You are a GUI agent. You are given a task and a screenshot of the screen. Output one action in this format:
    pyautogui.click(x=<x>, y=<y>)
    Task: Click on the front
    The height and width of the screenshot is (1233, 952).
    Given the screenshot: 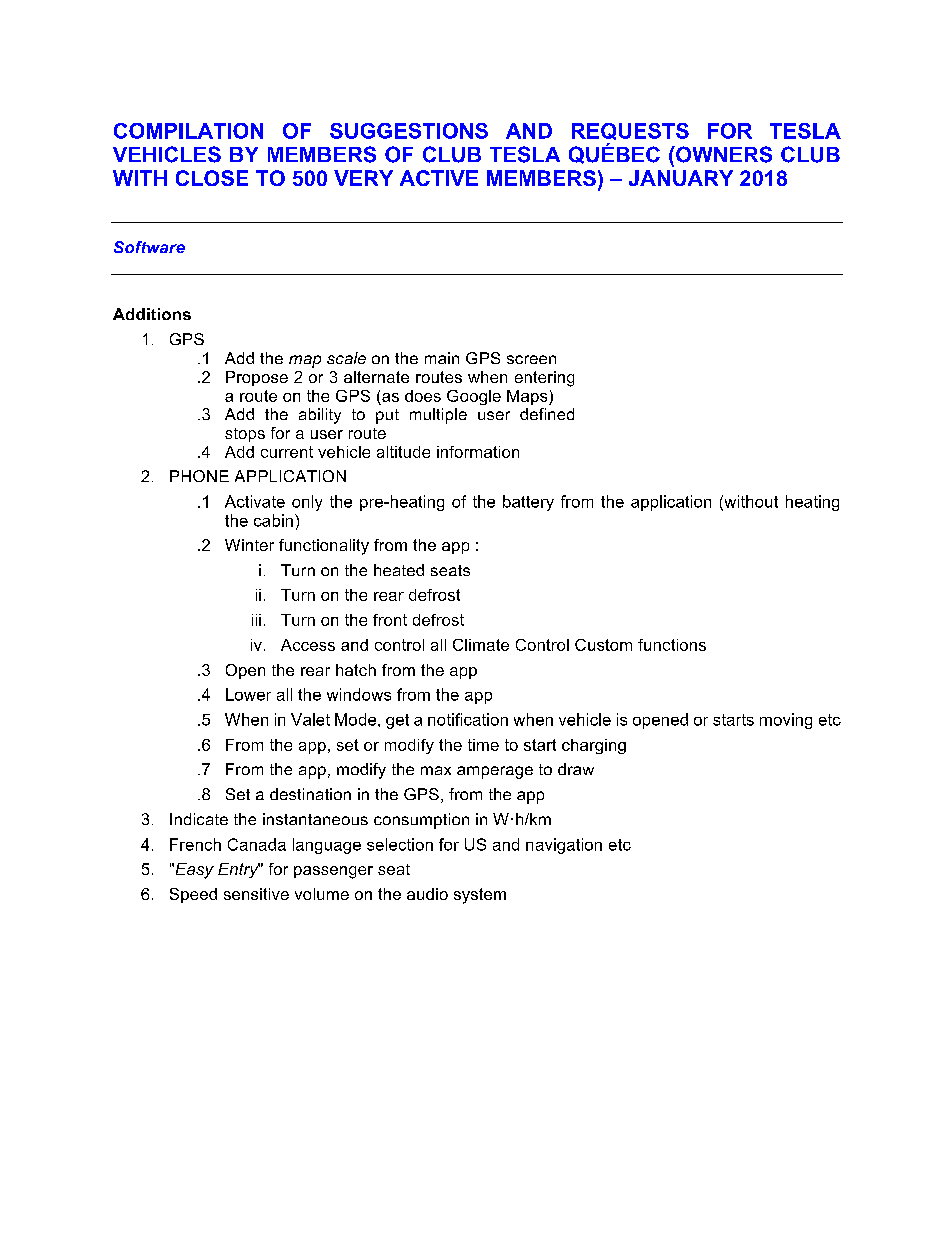 What is the action you would take?
    pyautogui.click(x=390, y=620)
